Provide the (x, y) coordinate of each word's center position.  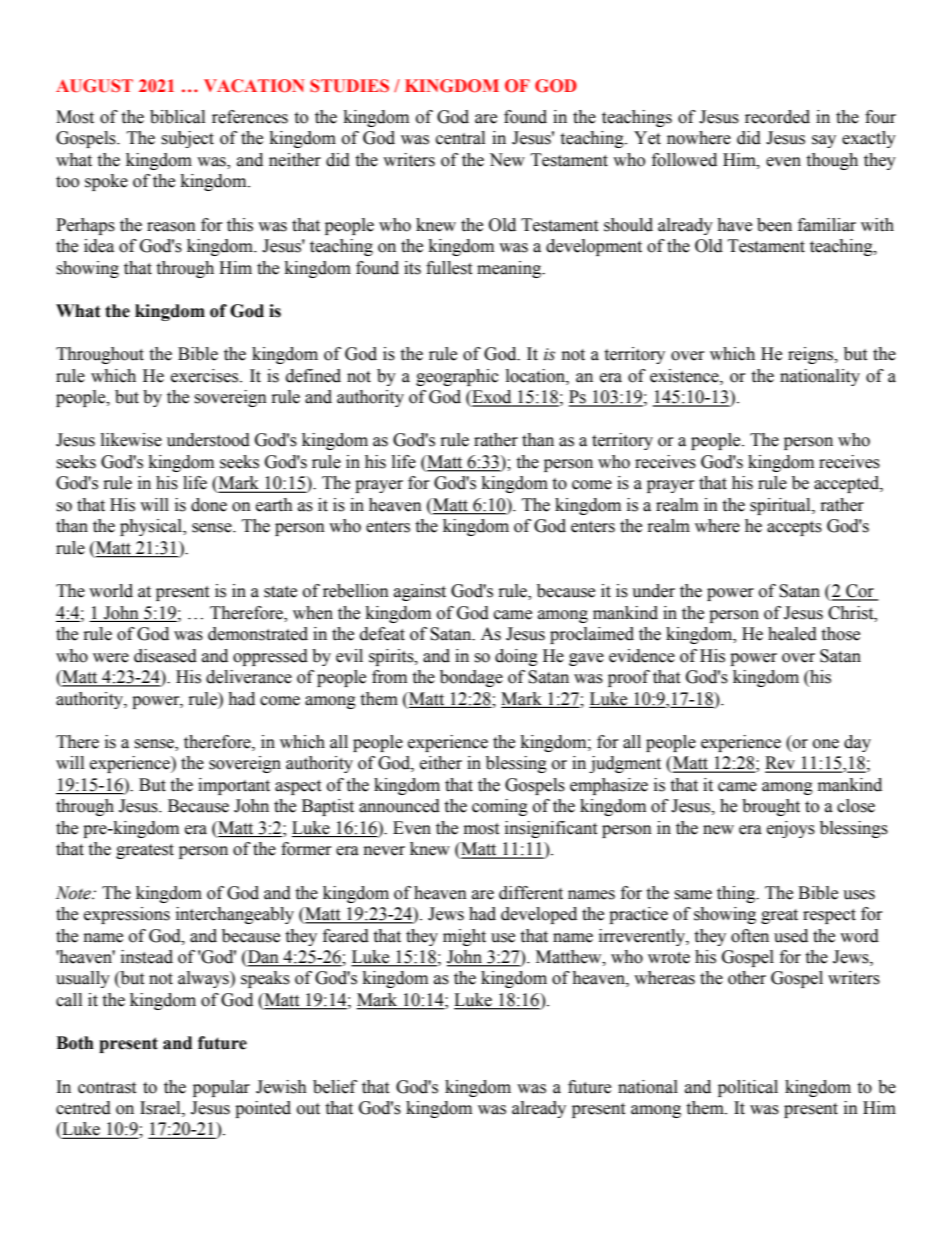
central (460, 138)
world (111, 591)
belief (335, 1087)
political (748, 1088)
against (420, 592)
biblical (177, 117)
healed (792, 634)
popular (221, 1088)
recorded (777, 117)
